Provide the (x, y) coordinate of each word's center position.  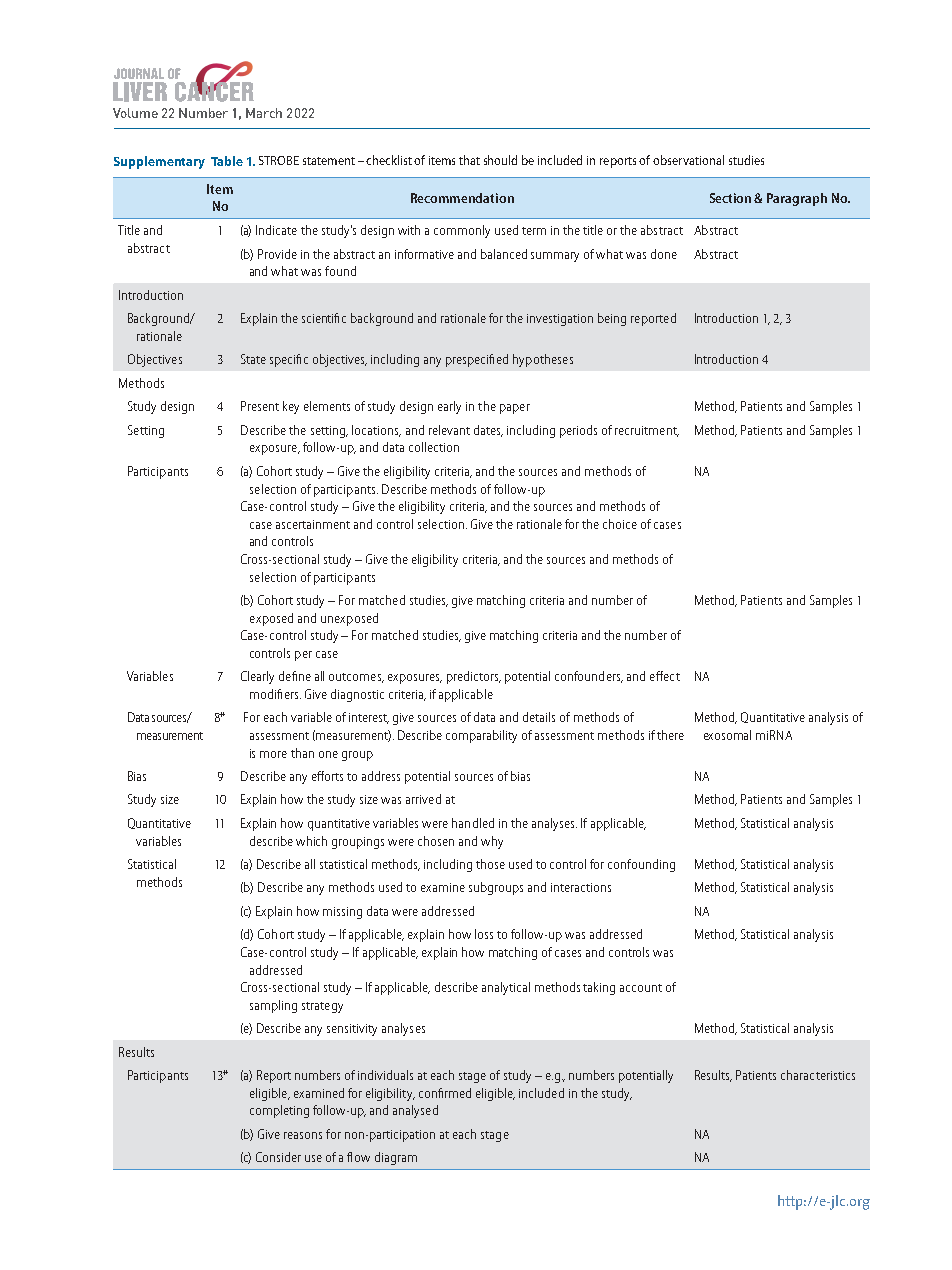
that (469, 160)
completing (279, 1111)
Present (260, 406)
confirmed (445, 1093)
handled (473, 823)
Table (227, 161)
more (273, 754)
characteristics (818, 1075)
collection (434, 447)
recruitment (647, 431)
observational (688, 160)
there (670, 735)
